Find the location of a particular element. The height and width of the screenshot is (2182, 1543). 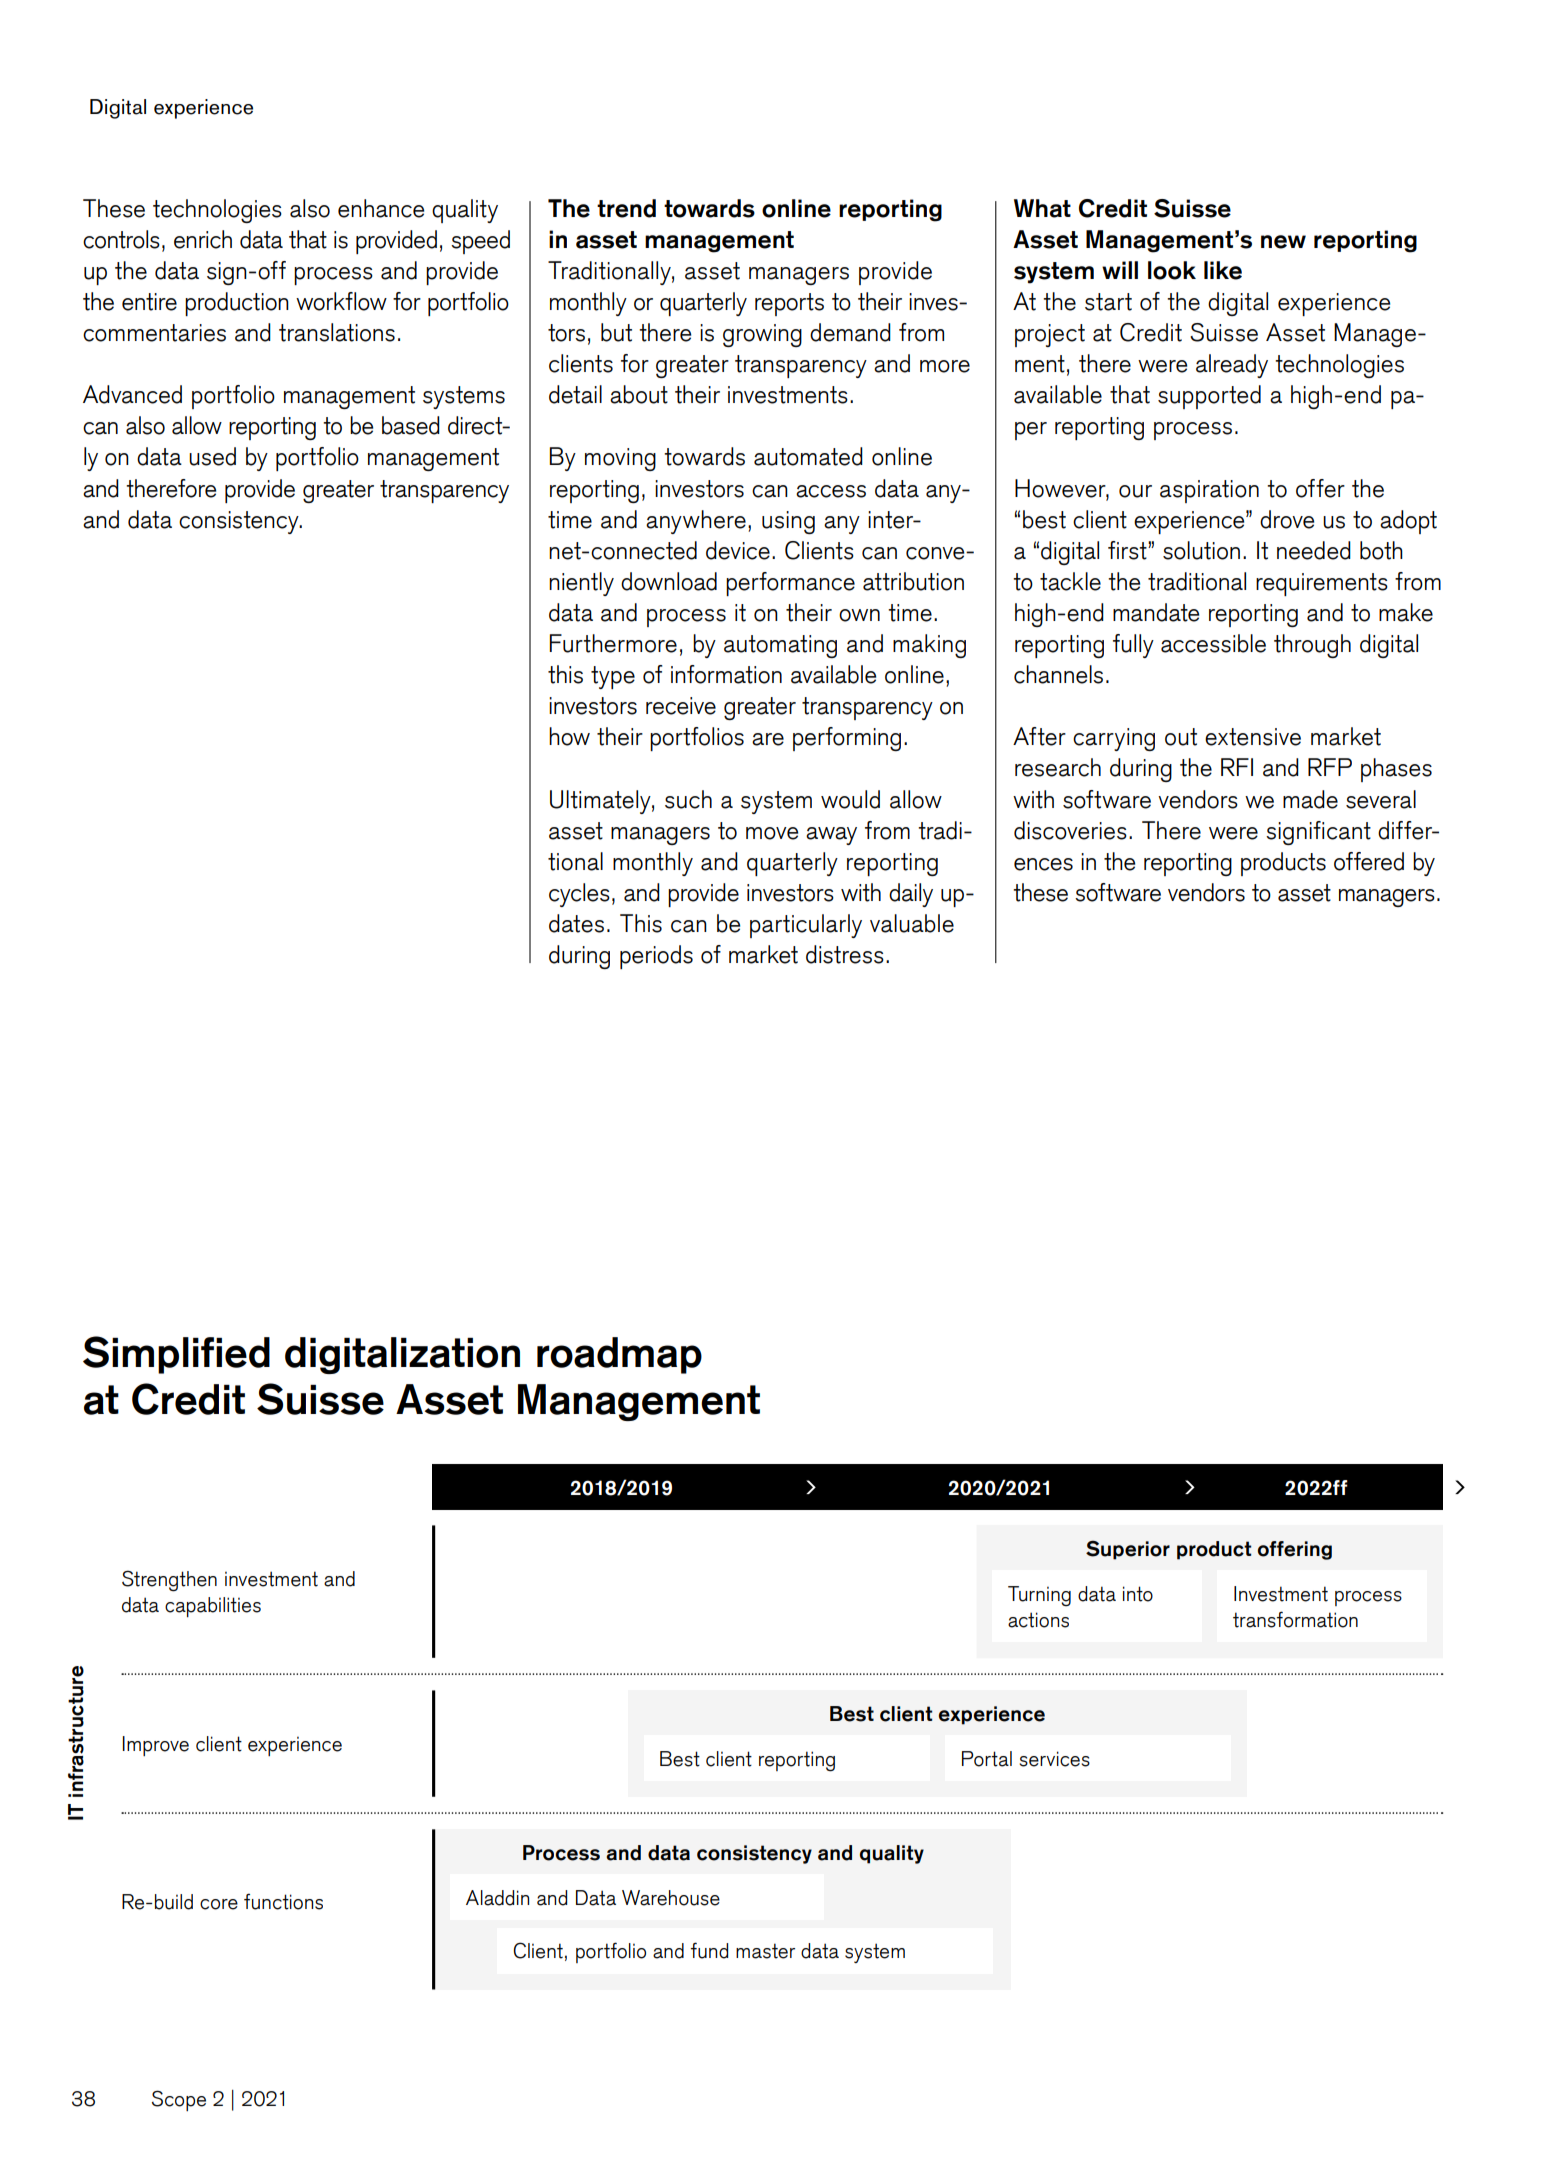

master is located at coordinates (765, 1951).
